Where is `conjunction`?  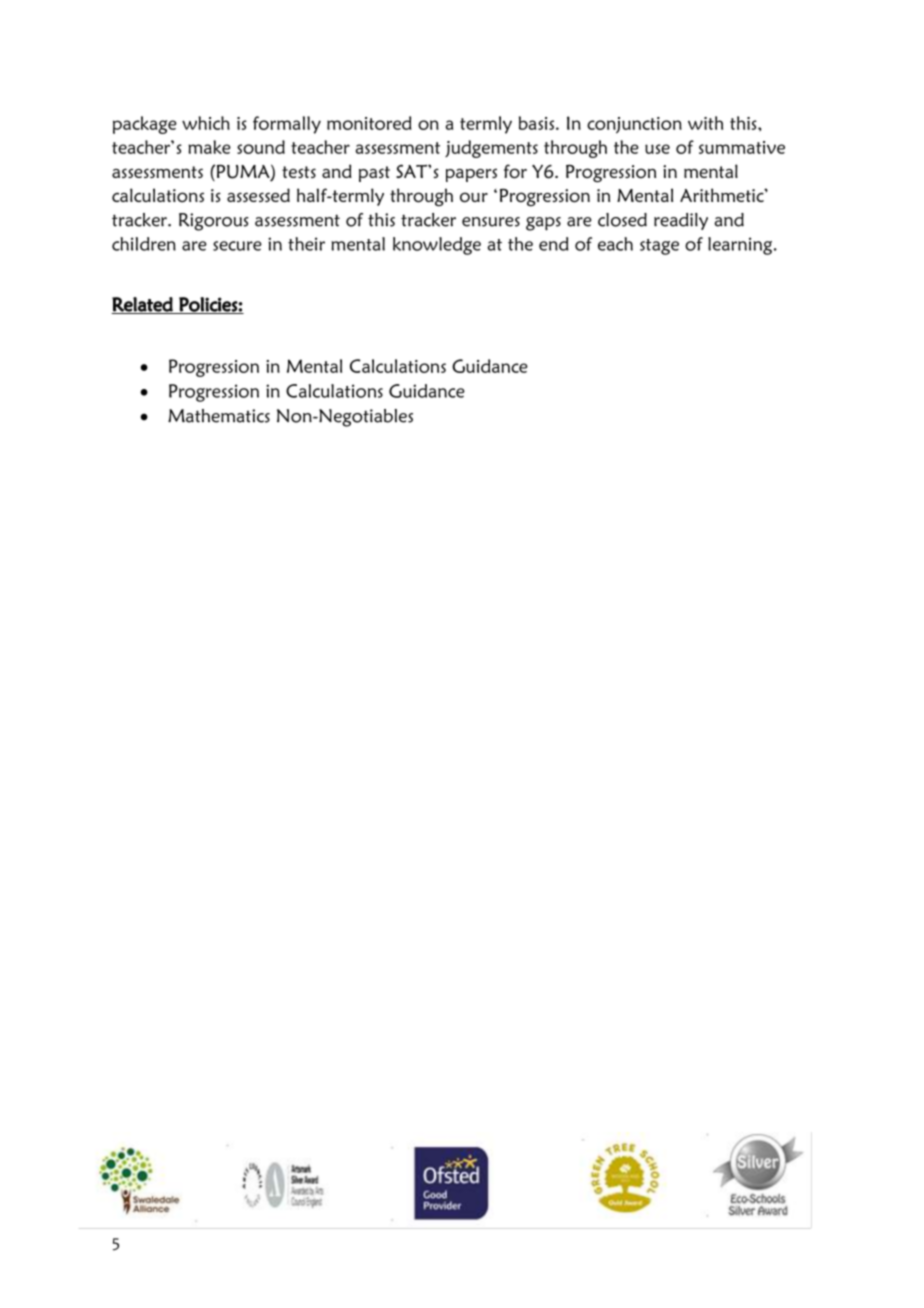 conjunction is located at coordinates (634, 125).
